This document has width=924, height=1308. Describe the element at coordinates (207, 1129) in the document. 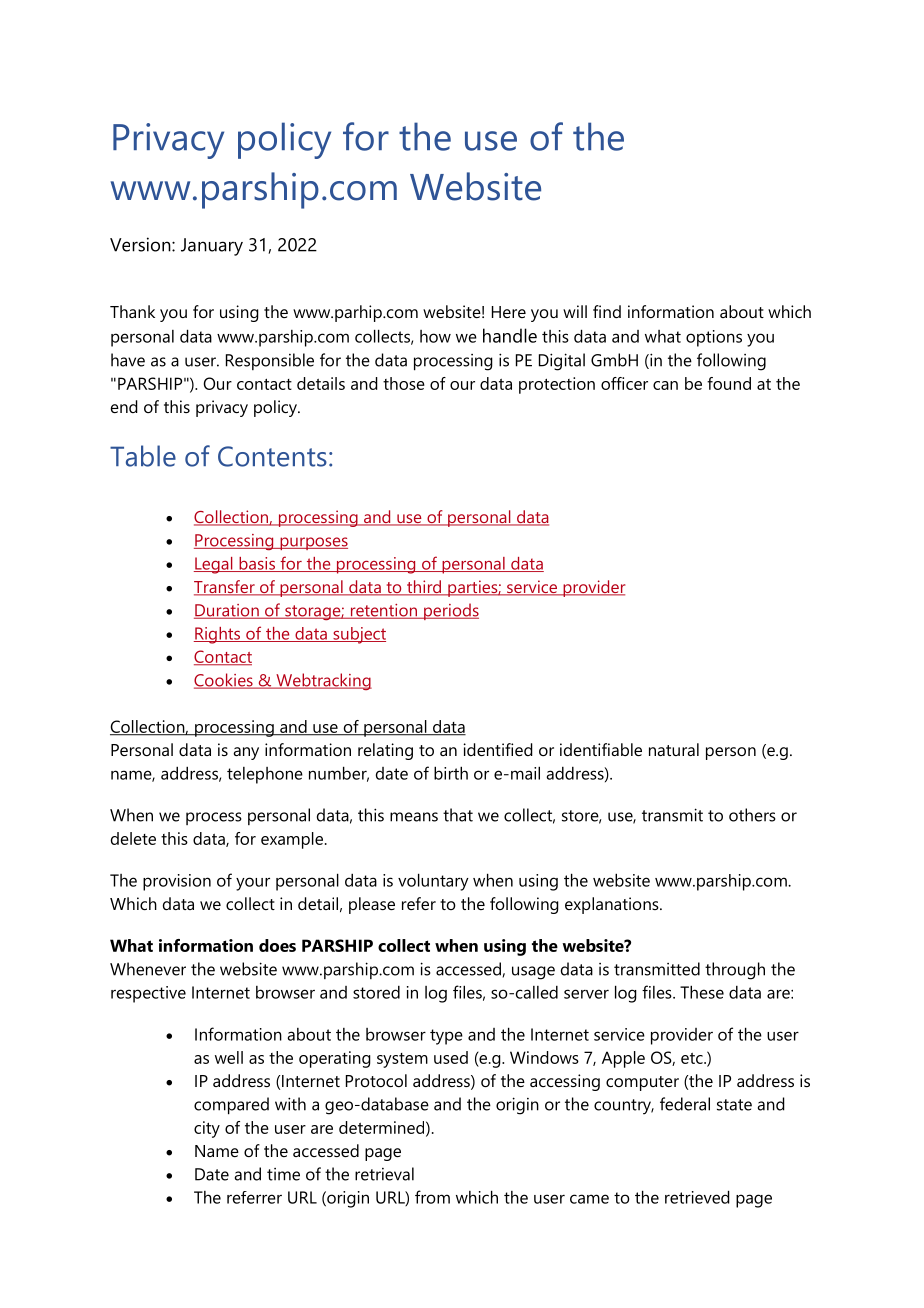

I see `city` at that location.
